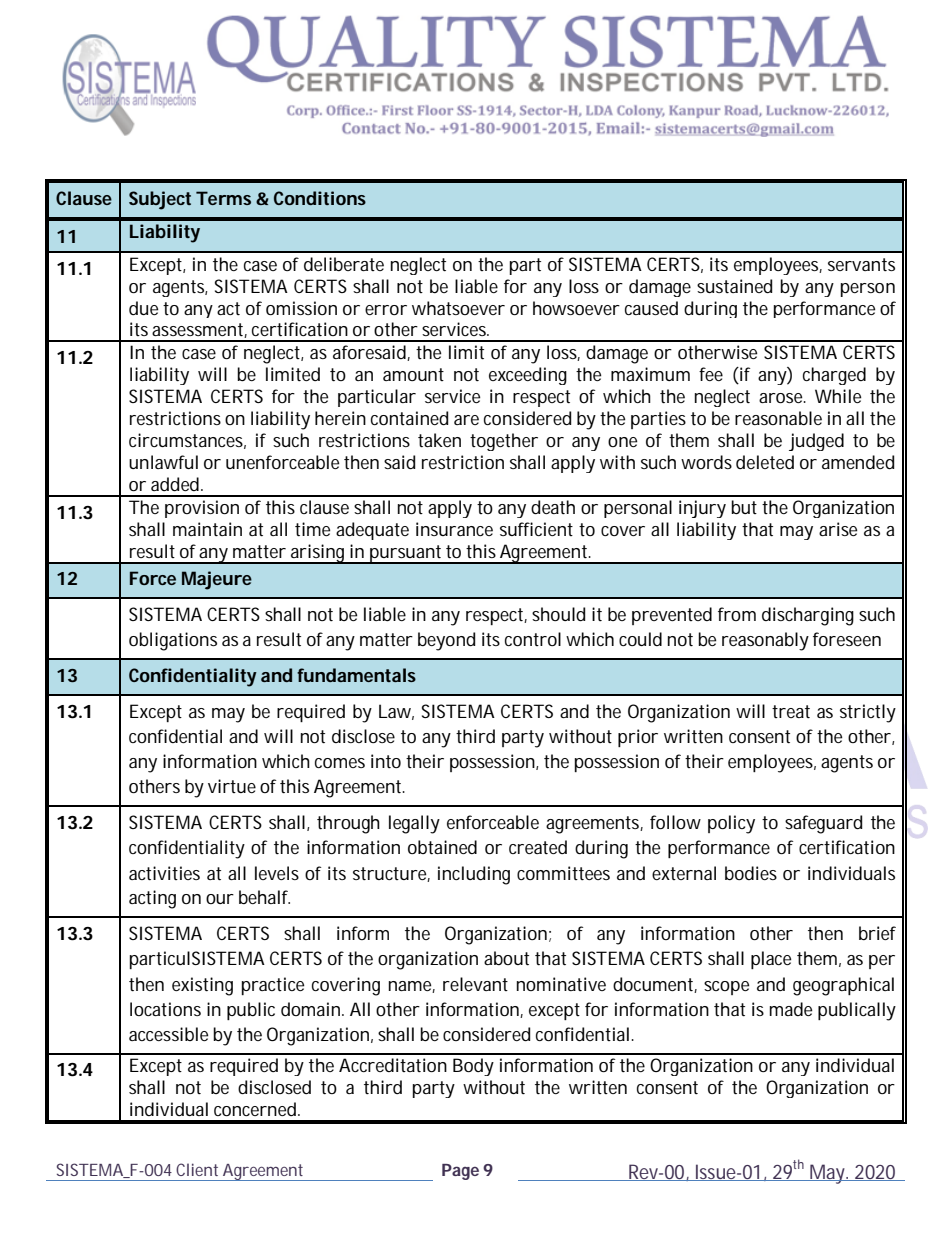 This document has width=952, height=1233. Describe the element at coordinates (277, 873) in the document. I see `levels` at that location.
